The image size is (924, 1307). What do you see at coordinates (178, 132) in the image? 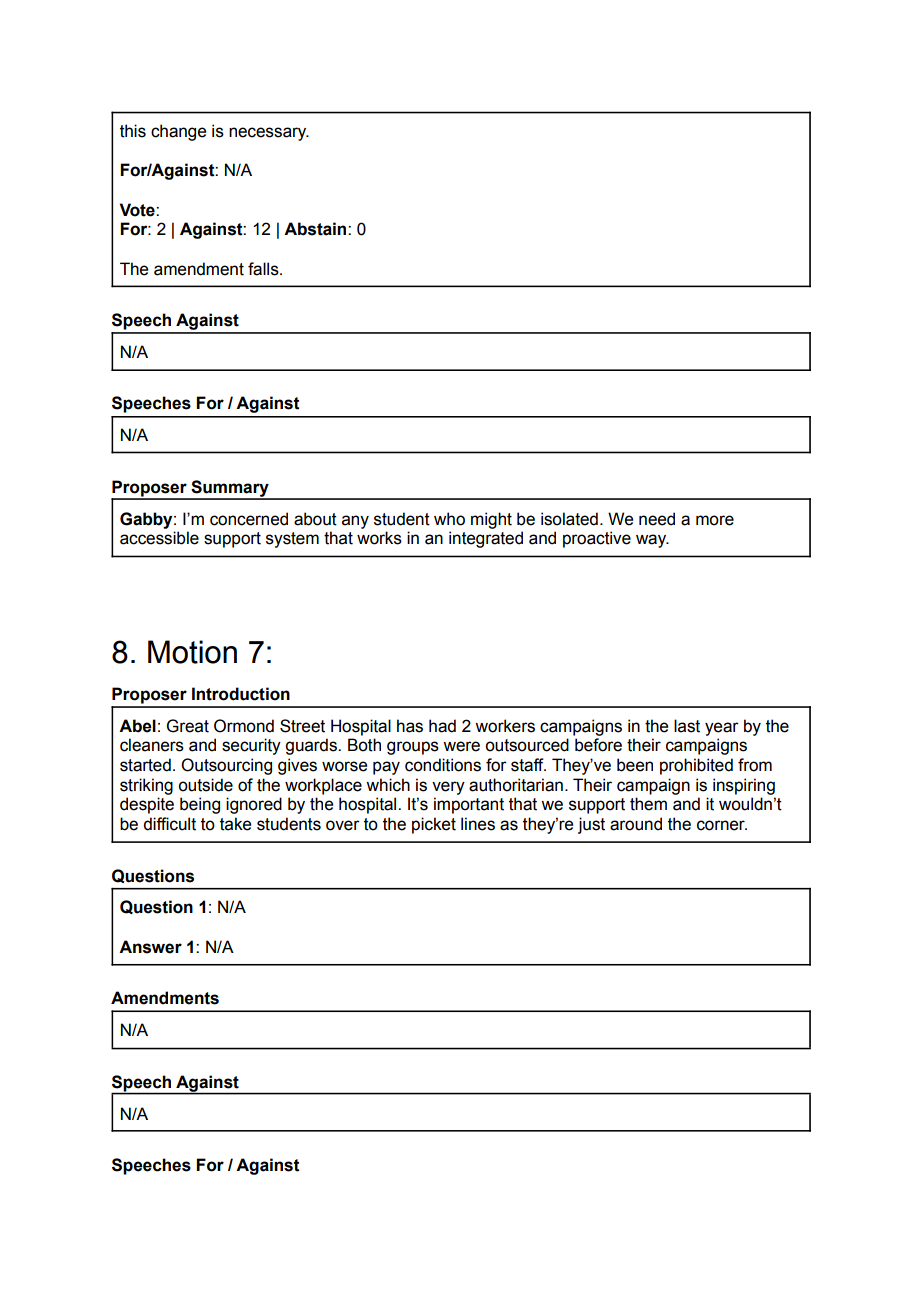
I see `change` at bounding box center [178, 132].
